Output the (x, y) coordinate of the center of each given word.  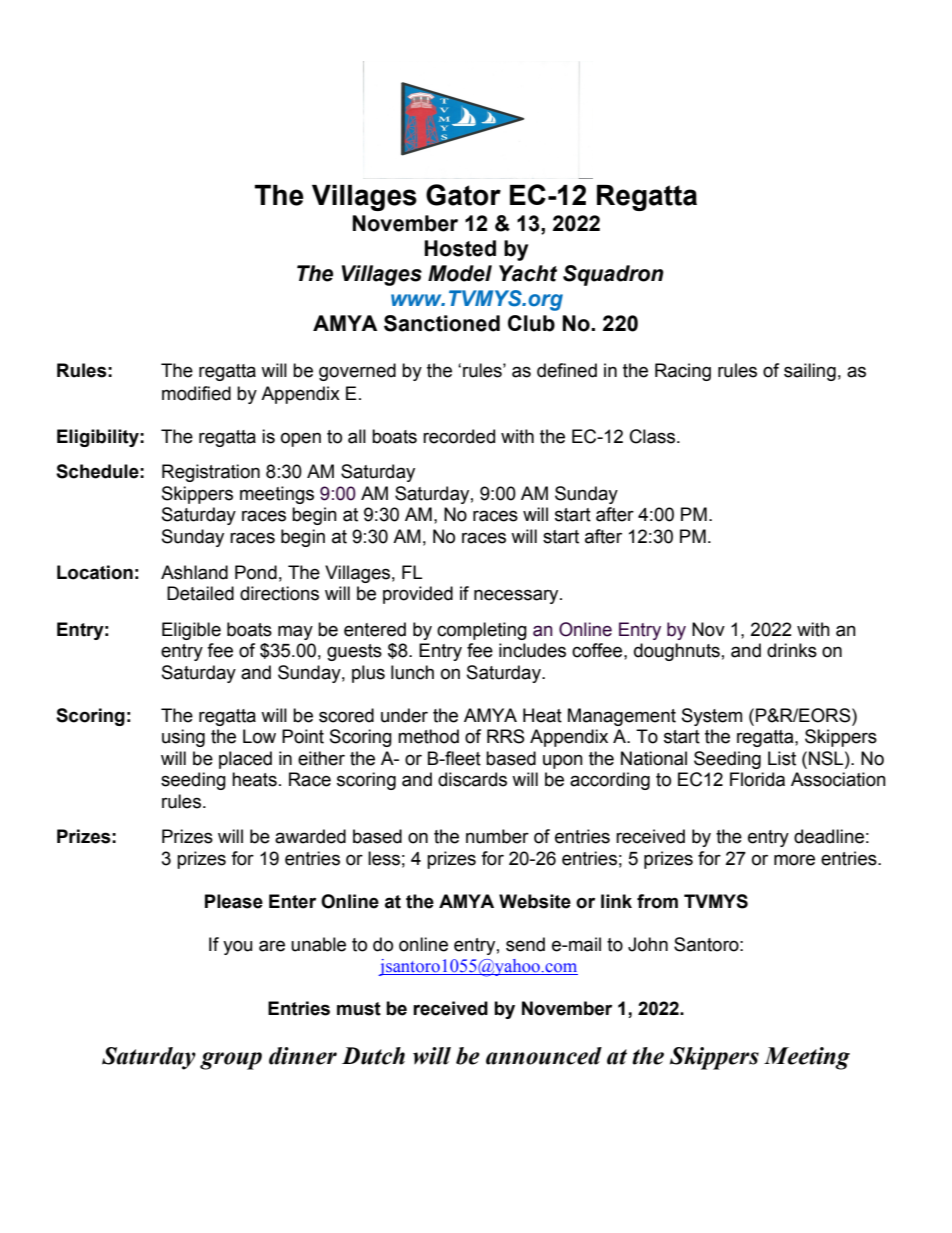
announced (544, 1056)
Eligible (191, 631)
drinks (792, 650)
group (231, 1061)
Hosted (460, 248)
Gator (463, 195)
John (648, 944)
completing (482, 631)
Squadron (613, 275)
